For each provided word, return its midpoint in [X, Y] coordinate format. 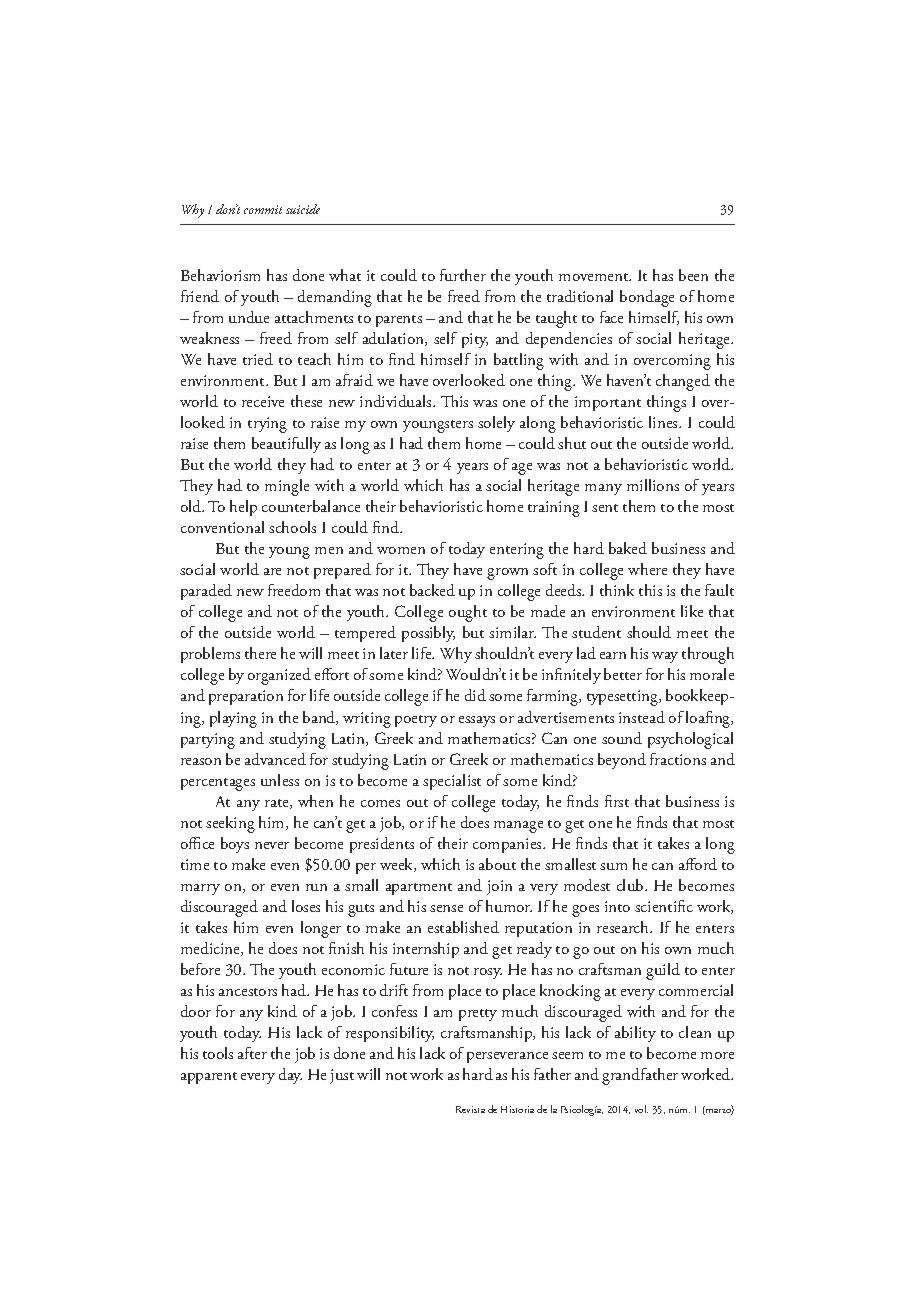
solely [496, 424]
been [693, 275]
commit [263, 209]
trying [267, 425]
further [463, 275]
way [665, 657]
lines [664, 422]
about [497, 864]
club [631, 885]
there [260, 653]
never [272, 845]
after [252, 1053]
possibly [428, 634]
